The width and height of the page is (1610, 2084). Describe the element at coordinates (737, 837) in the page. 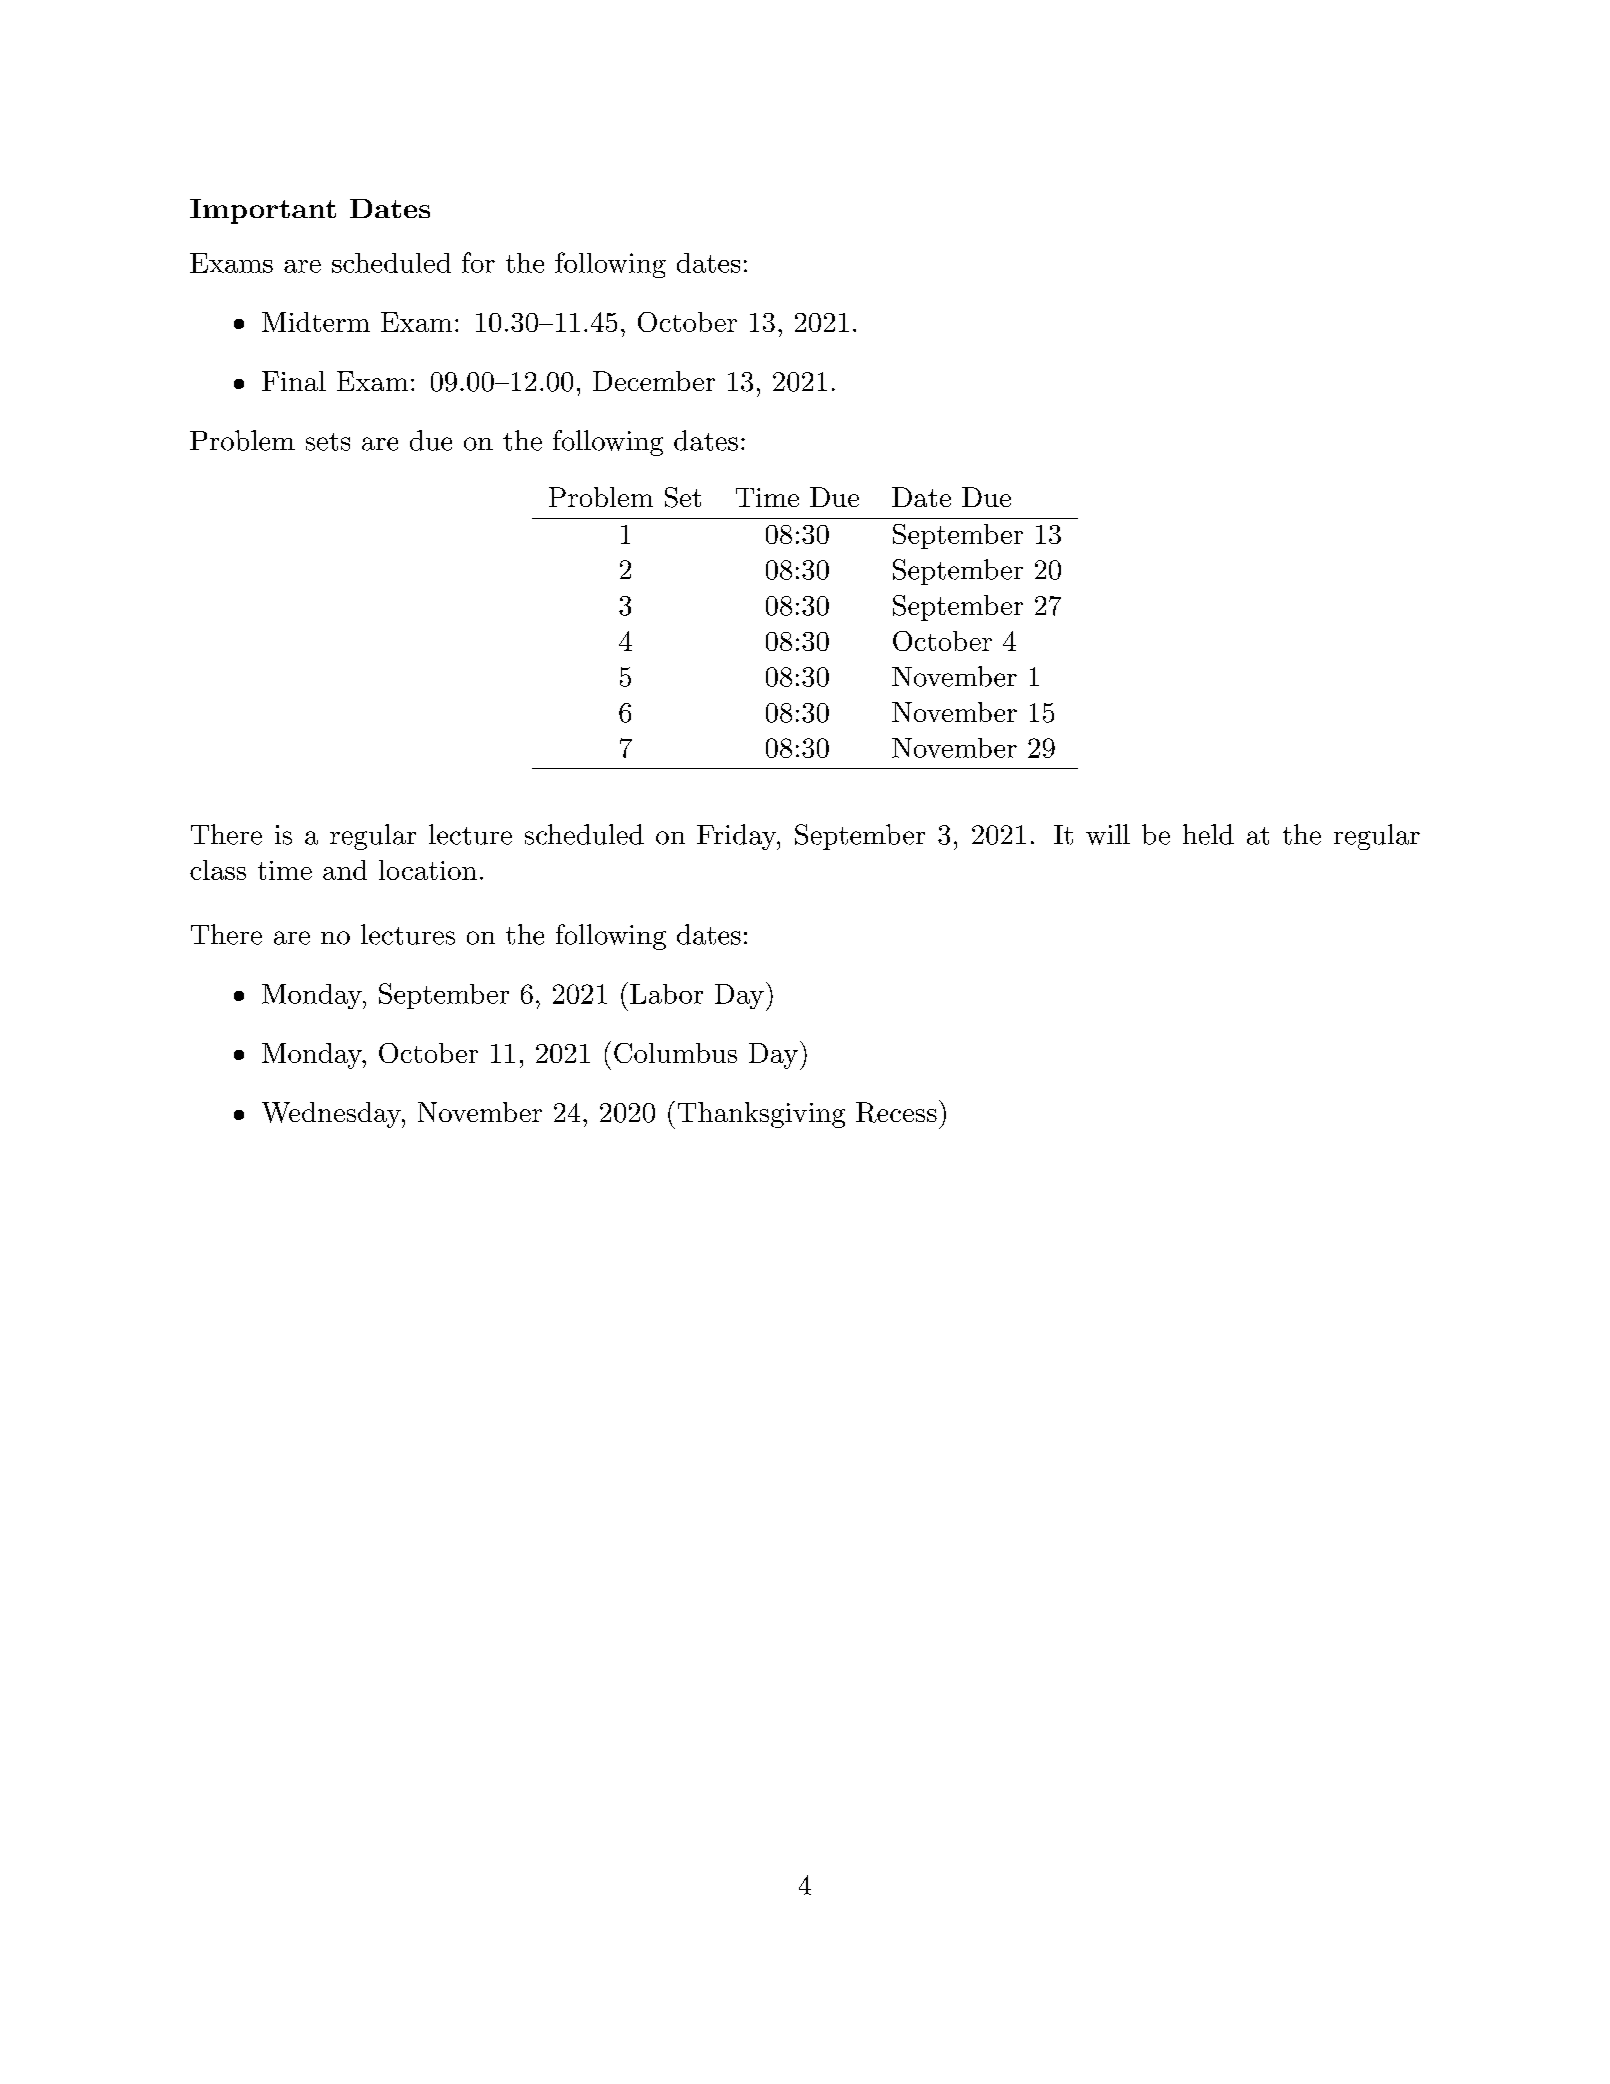

I see `Friday` at that location.
